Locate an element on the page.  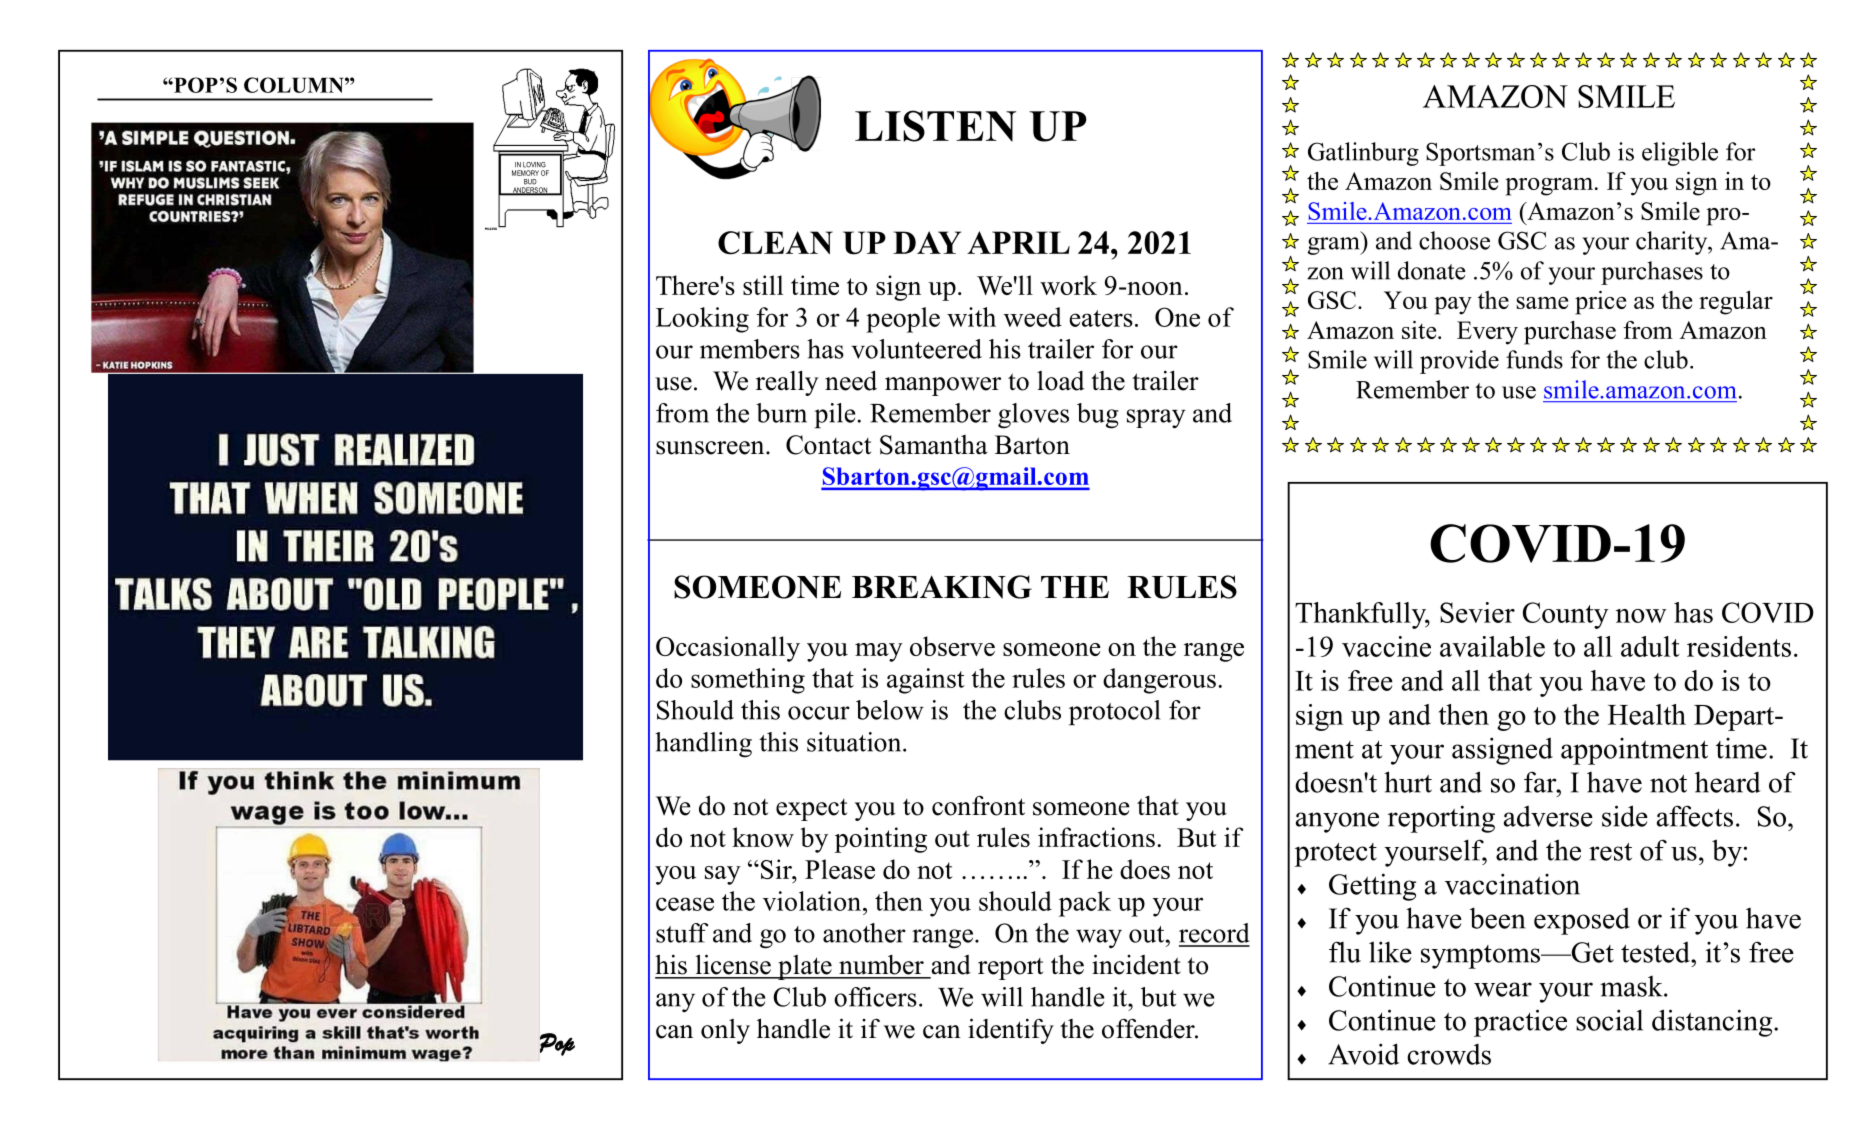
say is located at coordinates (723, 875).
